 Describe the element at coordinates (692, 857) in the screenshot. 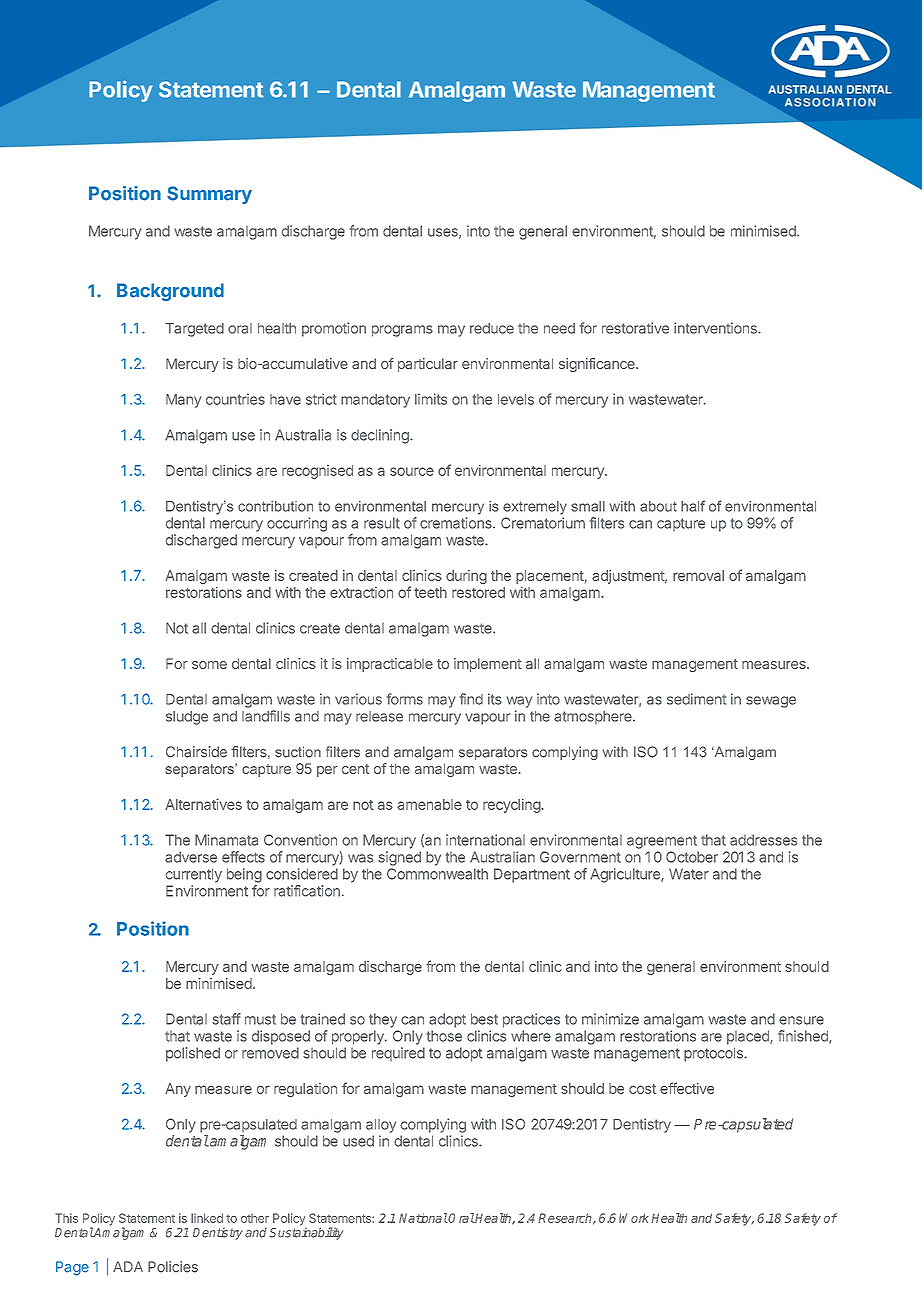

I see `October` at that location.
